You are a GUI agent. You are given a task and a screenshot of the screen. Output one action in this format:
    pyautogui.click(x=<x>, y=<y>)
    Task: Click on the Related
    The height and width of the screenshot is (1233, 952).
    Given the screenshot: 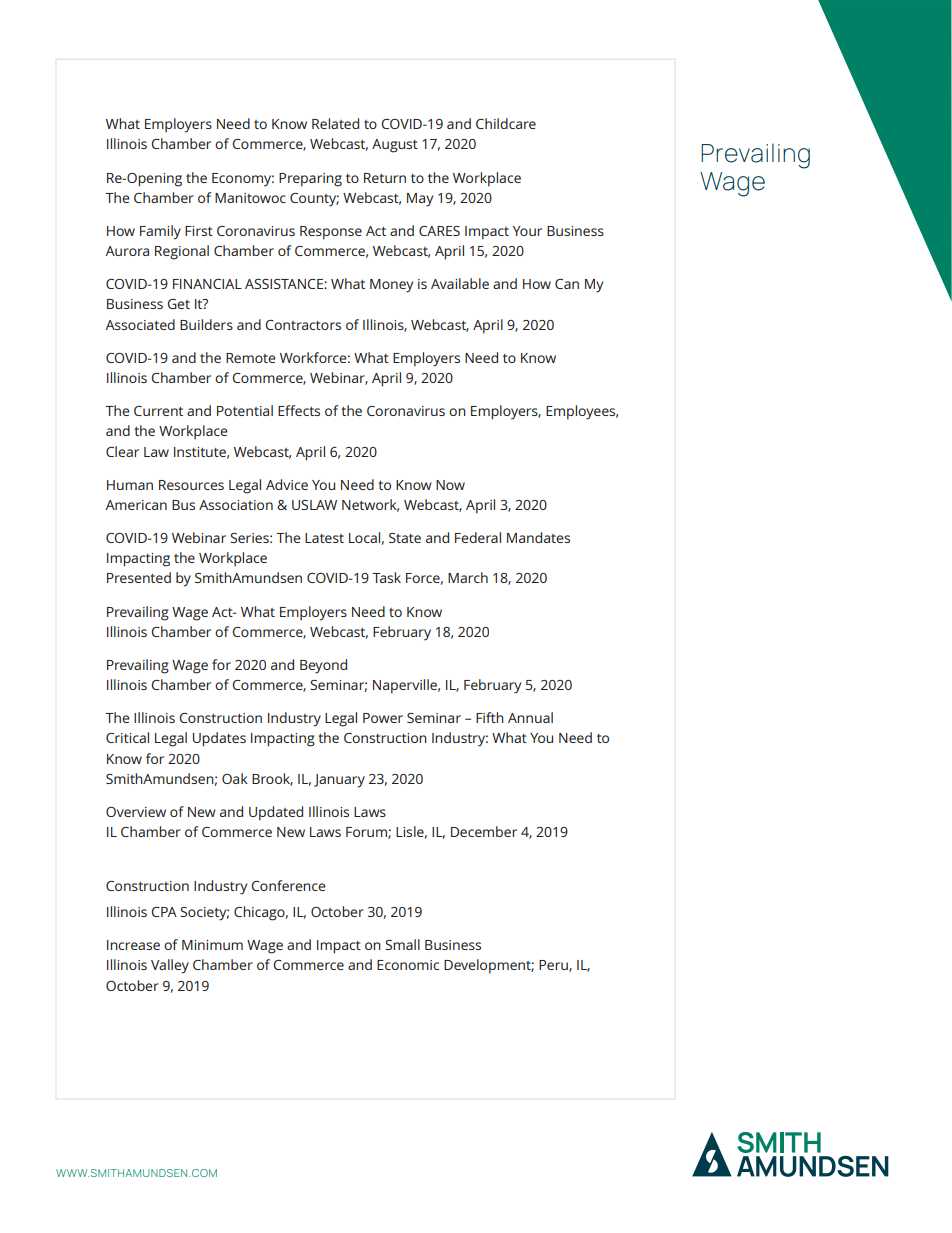 What is the action you would take?
    pyautogui.click(x=335, y=123)
